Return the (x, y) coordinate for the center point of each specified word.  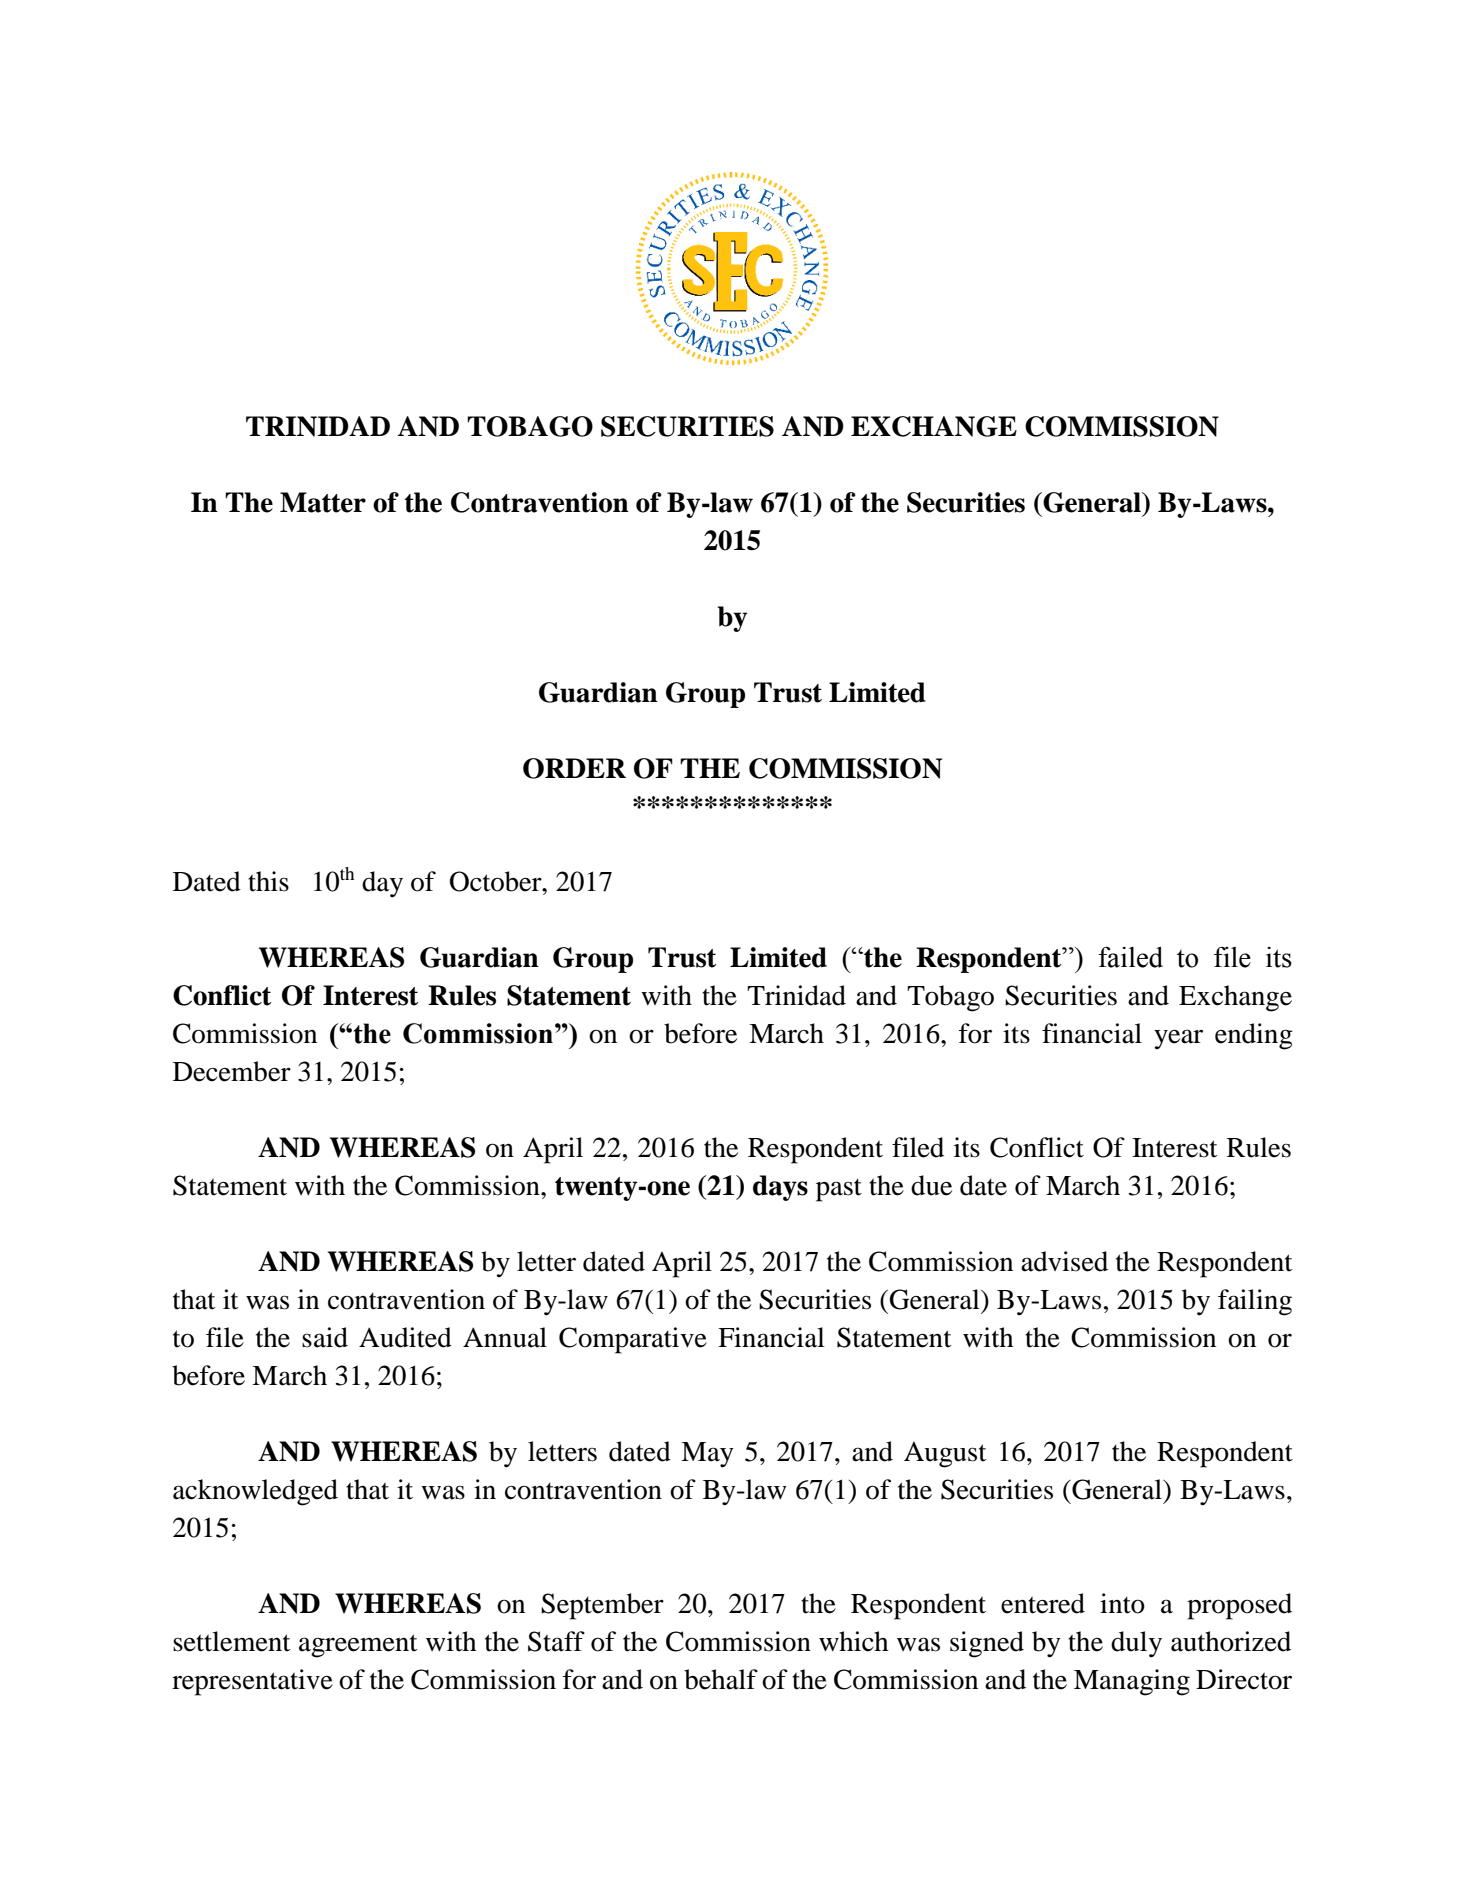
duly (1136, 1644)
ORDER (574, 768)
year (1178, 1039)
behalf (721, 1679)
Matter (323, 502)
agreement (358, 1646)
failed (1130, 957)
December (232, 1071)
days (780, 1188)
